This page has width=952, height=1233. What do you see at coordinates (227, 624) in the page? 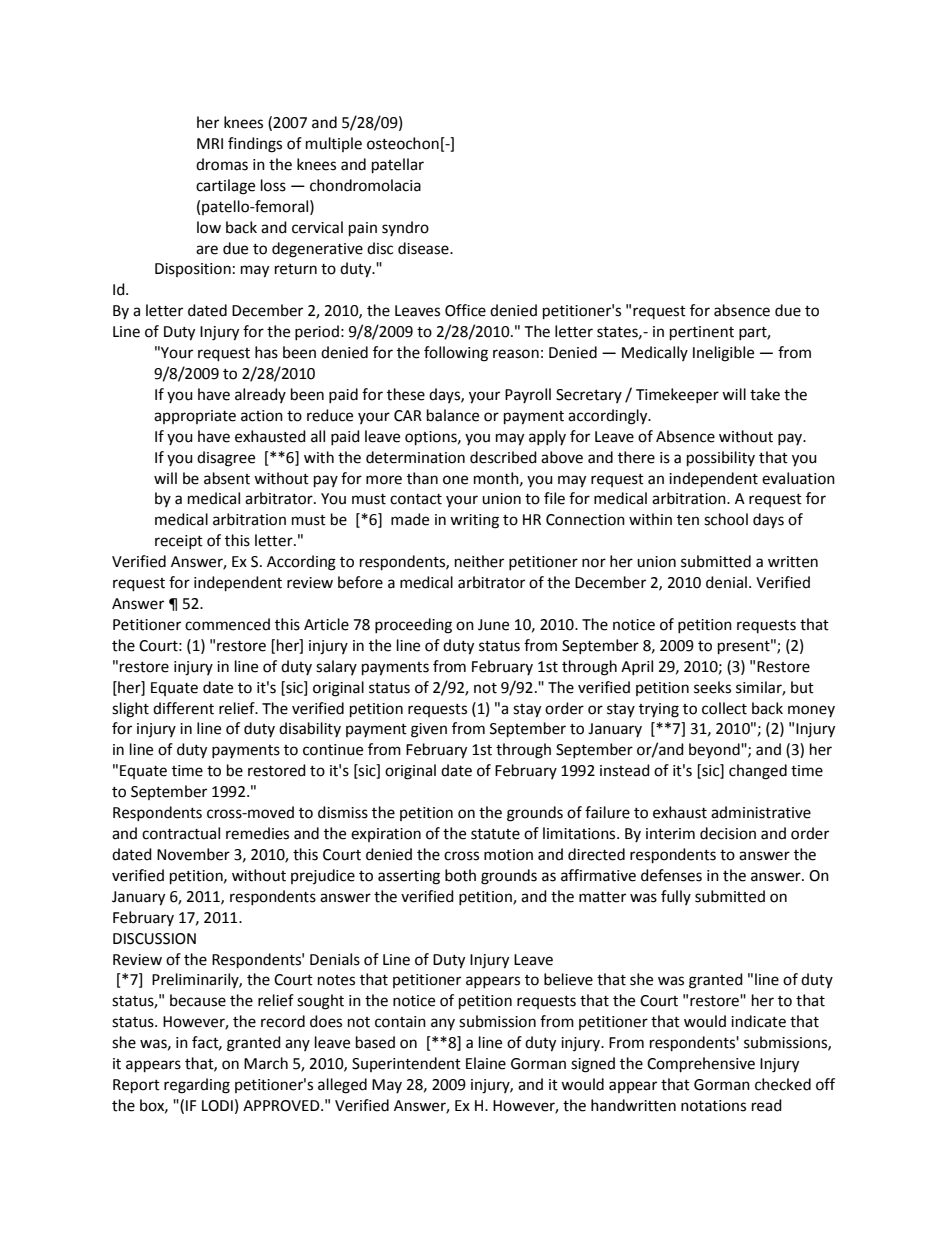
I see `commenced` at bounding box center [227, 624].
